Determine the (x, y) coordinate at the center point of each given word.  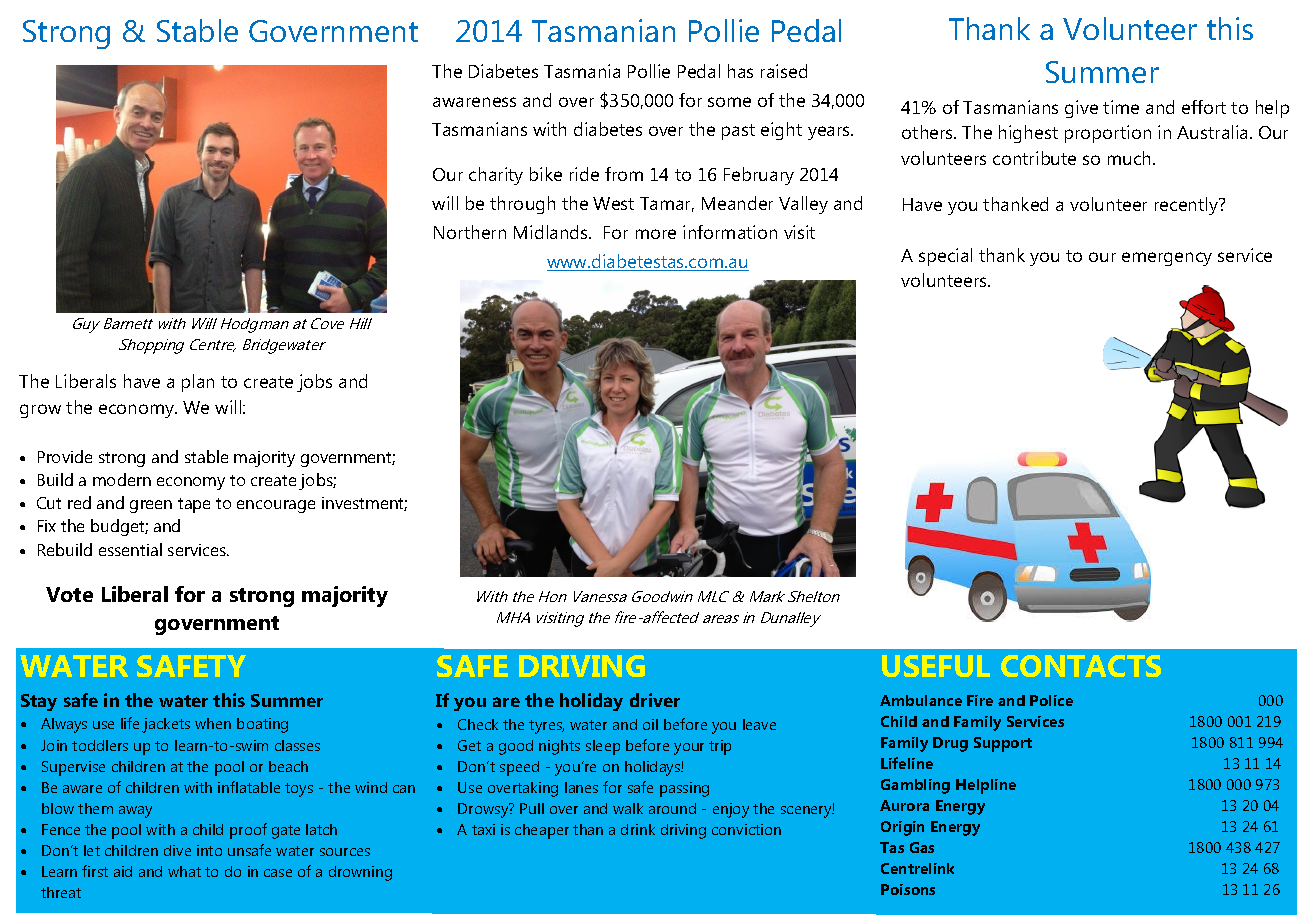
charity (496, 176)
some (729, 102)
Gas (922, 847)
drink (638, 829)
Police (1051, 700)
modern (122, 479)
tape (194, 505)
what (184, 871)
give (1081, 109)
